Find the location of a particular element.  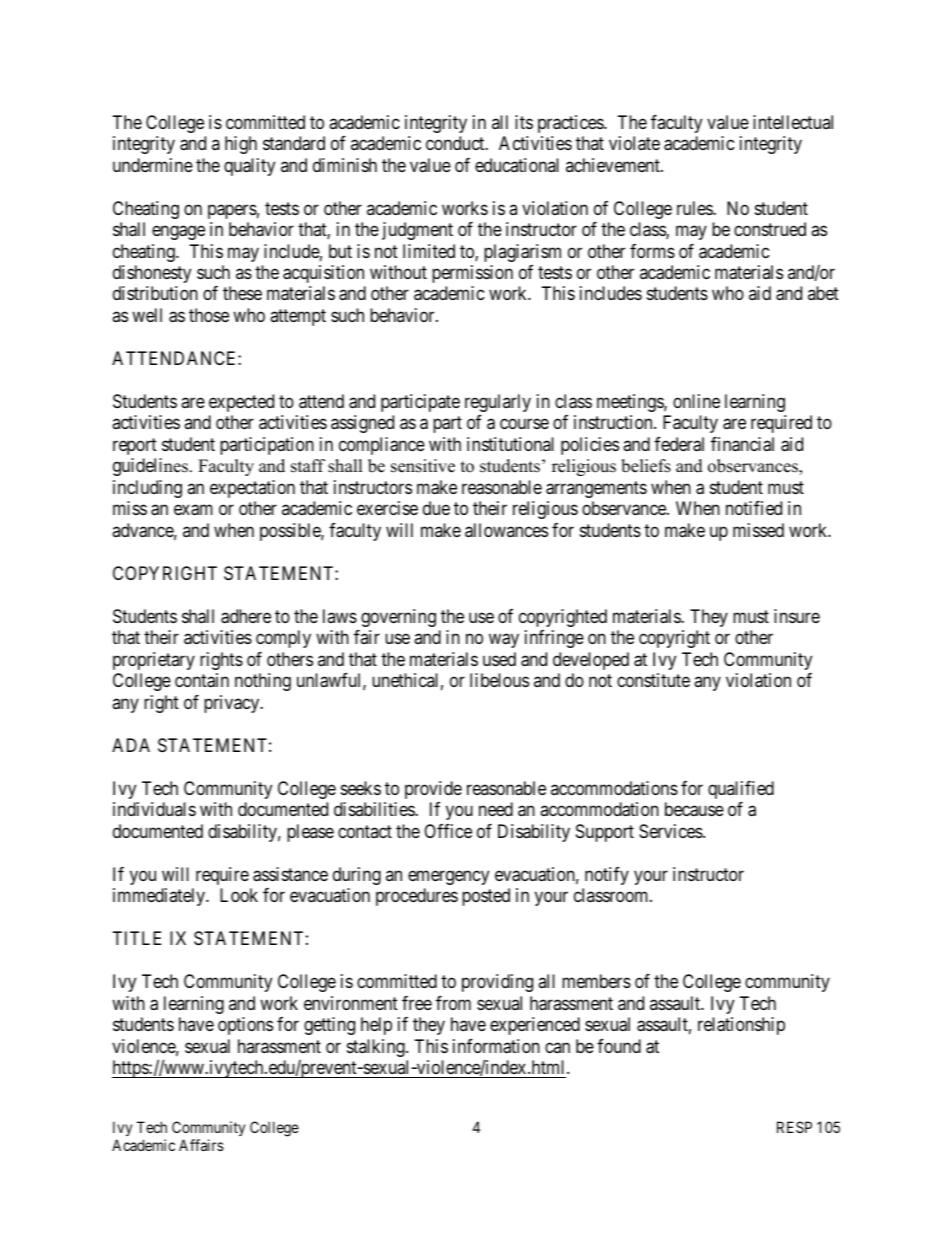

educational is located at coordinates (517, 165).
